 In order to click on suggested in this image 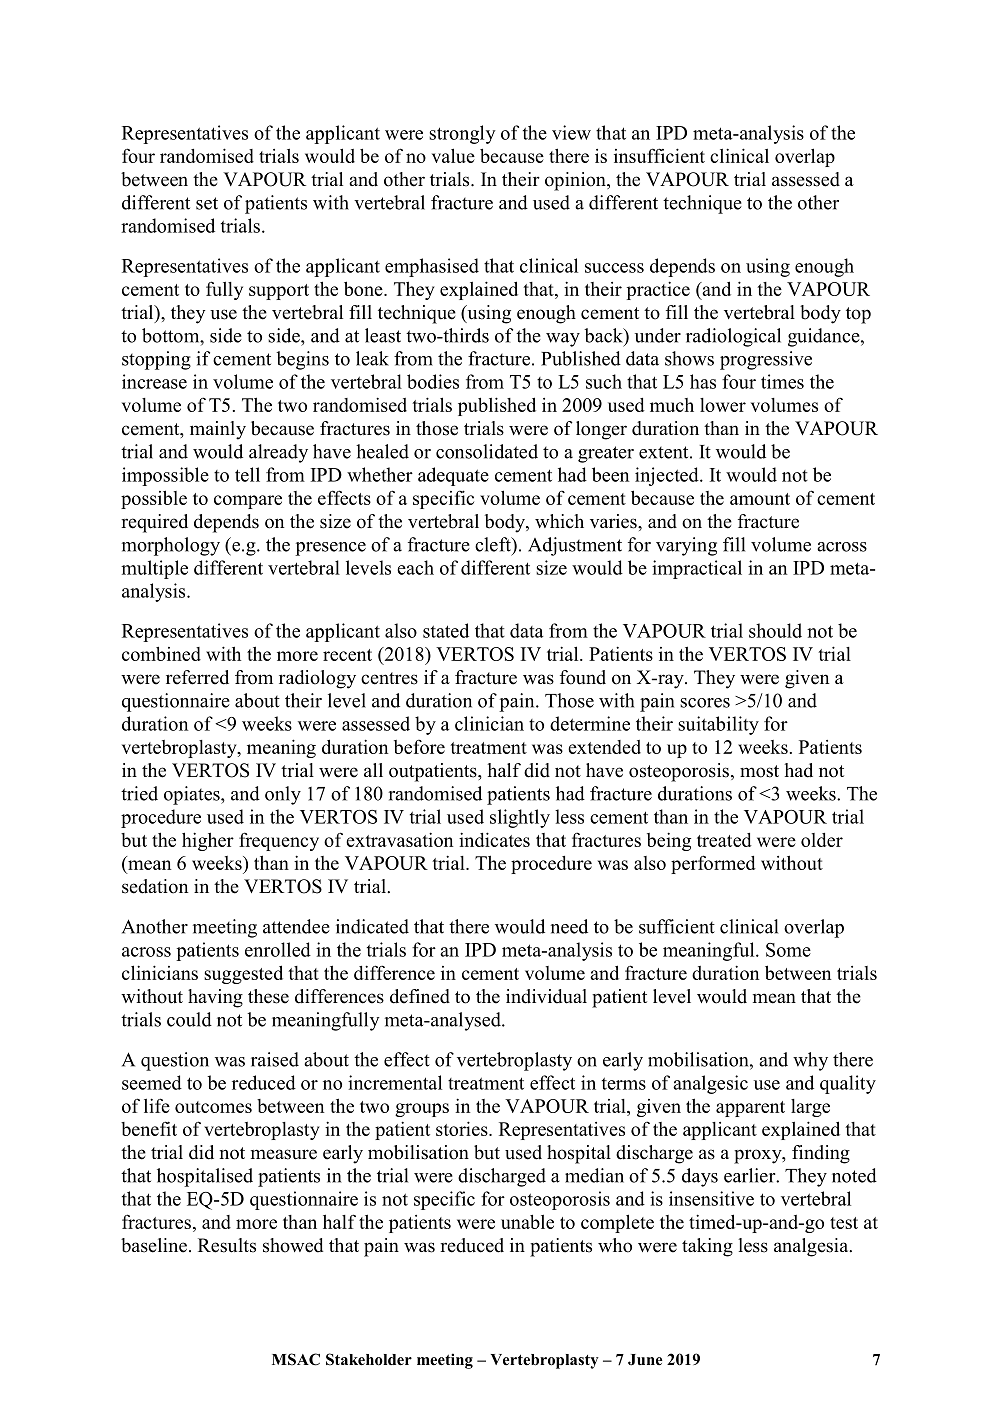, I will do `click(243, 974)`.
